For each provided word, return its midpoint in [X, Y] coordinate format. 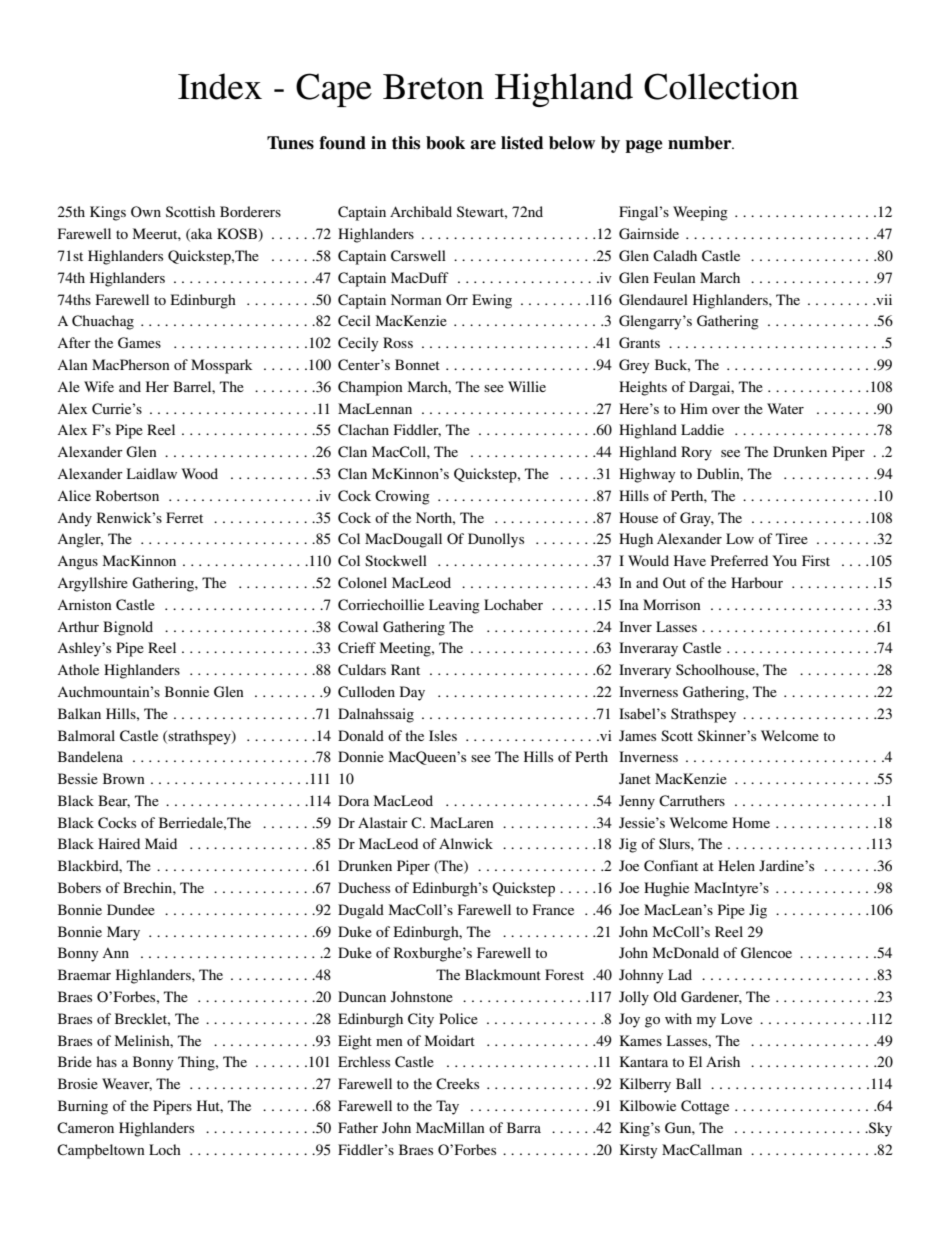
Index [220, 86]
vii [883, 299]
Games [139, 342]
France [553, 909]
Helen [736, 865]
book [445, 143]
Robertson [127, 495]
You [784, 560]
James [637, 736]
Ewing [492, 301]
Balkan [79, 713]
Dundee [131, 909]
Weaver [127, 1084]
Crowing [402, 497]
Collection [721, 86]
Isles [443, 735]
